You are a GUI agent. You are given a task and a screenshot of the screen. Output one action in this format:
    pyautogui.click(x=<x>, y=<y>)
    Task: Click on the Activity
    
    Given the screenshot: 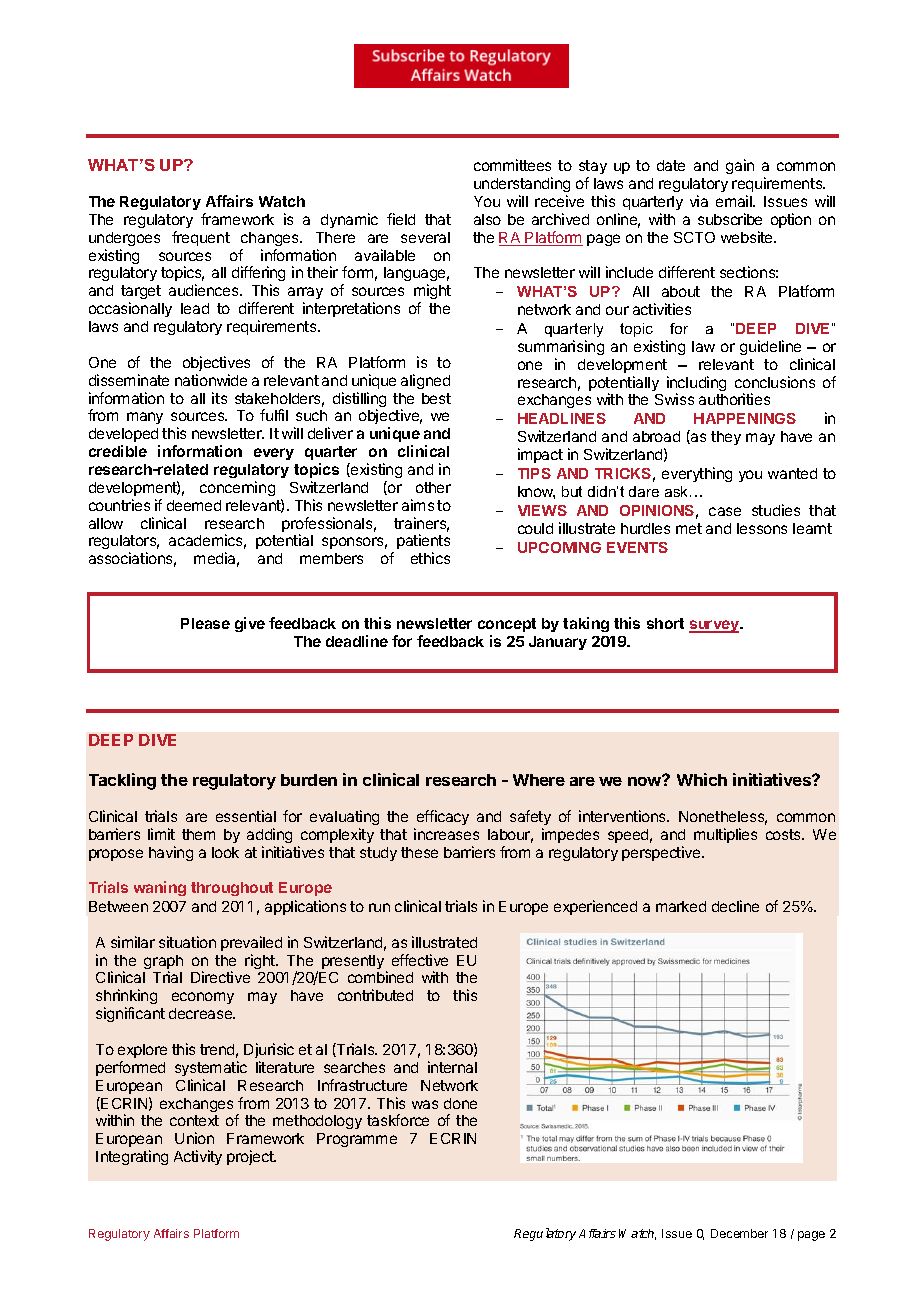 What is the action you would take?
    pyautogui.click(x=198, y=1157)
